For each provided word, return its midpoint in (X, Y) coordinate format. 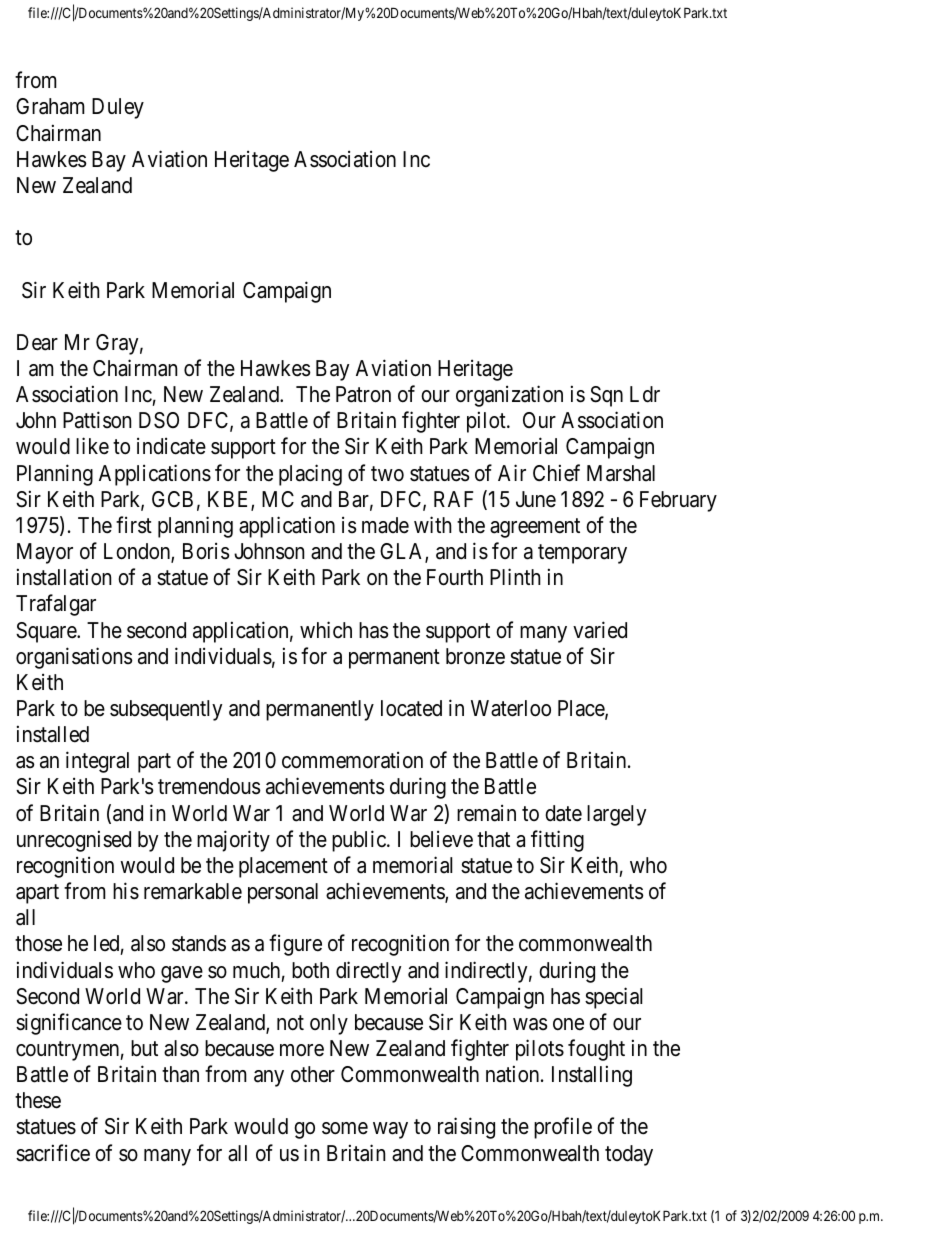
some (345, 1128)
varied (600, 630)
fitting (557, 841)
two (387, 474)
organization (509, 396)
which (326, 630)
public (360, 841)
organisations (74, 658)
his (126, 891)
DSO (159, 420)
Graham (50, 106)
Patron (363, 394)
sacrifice (53, 1153)
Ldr (645, 394)
